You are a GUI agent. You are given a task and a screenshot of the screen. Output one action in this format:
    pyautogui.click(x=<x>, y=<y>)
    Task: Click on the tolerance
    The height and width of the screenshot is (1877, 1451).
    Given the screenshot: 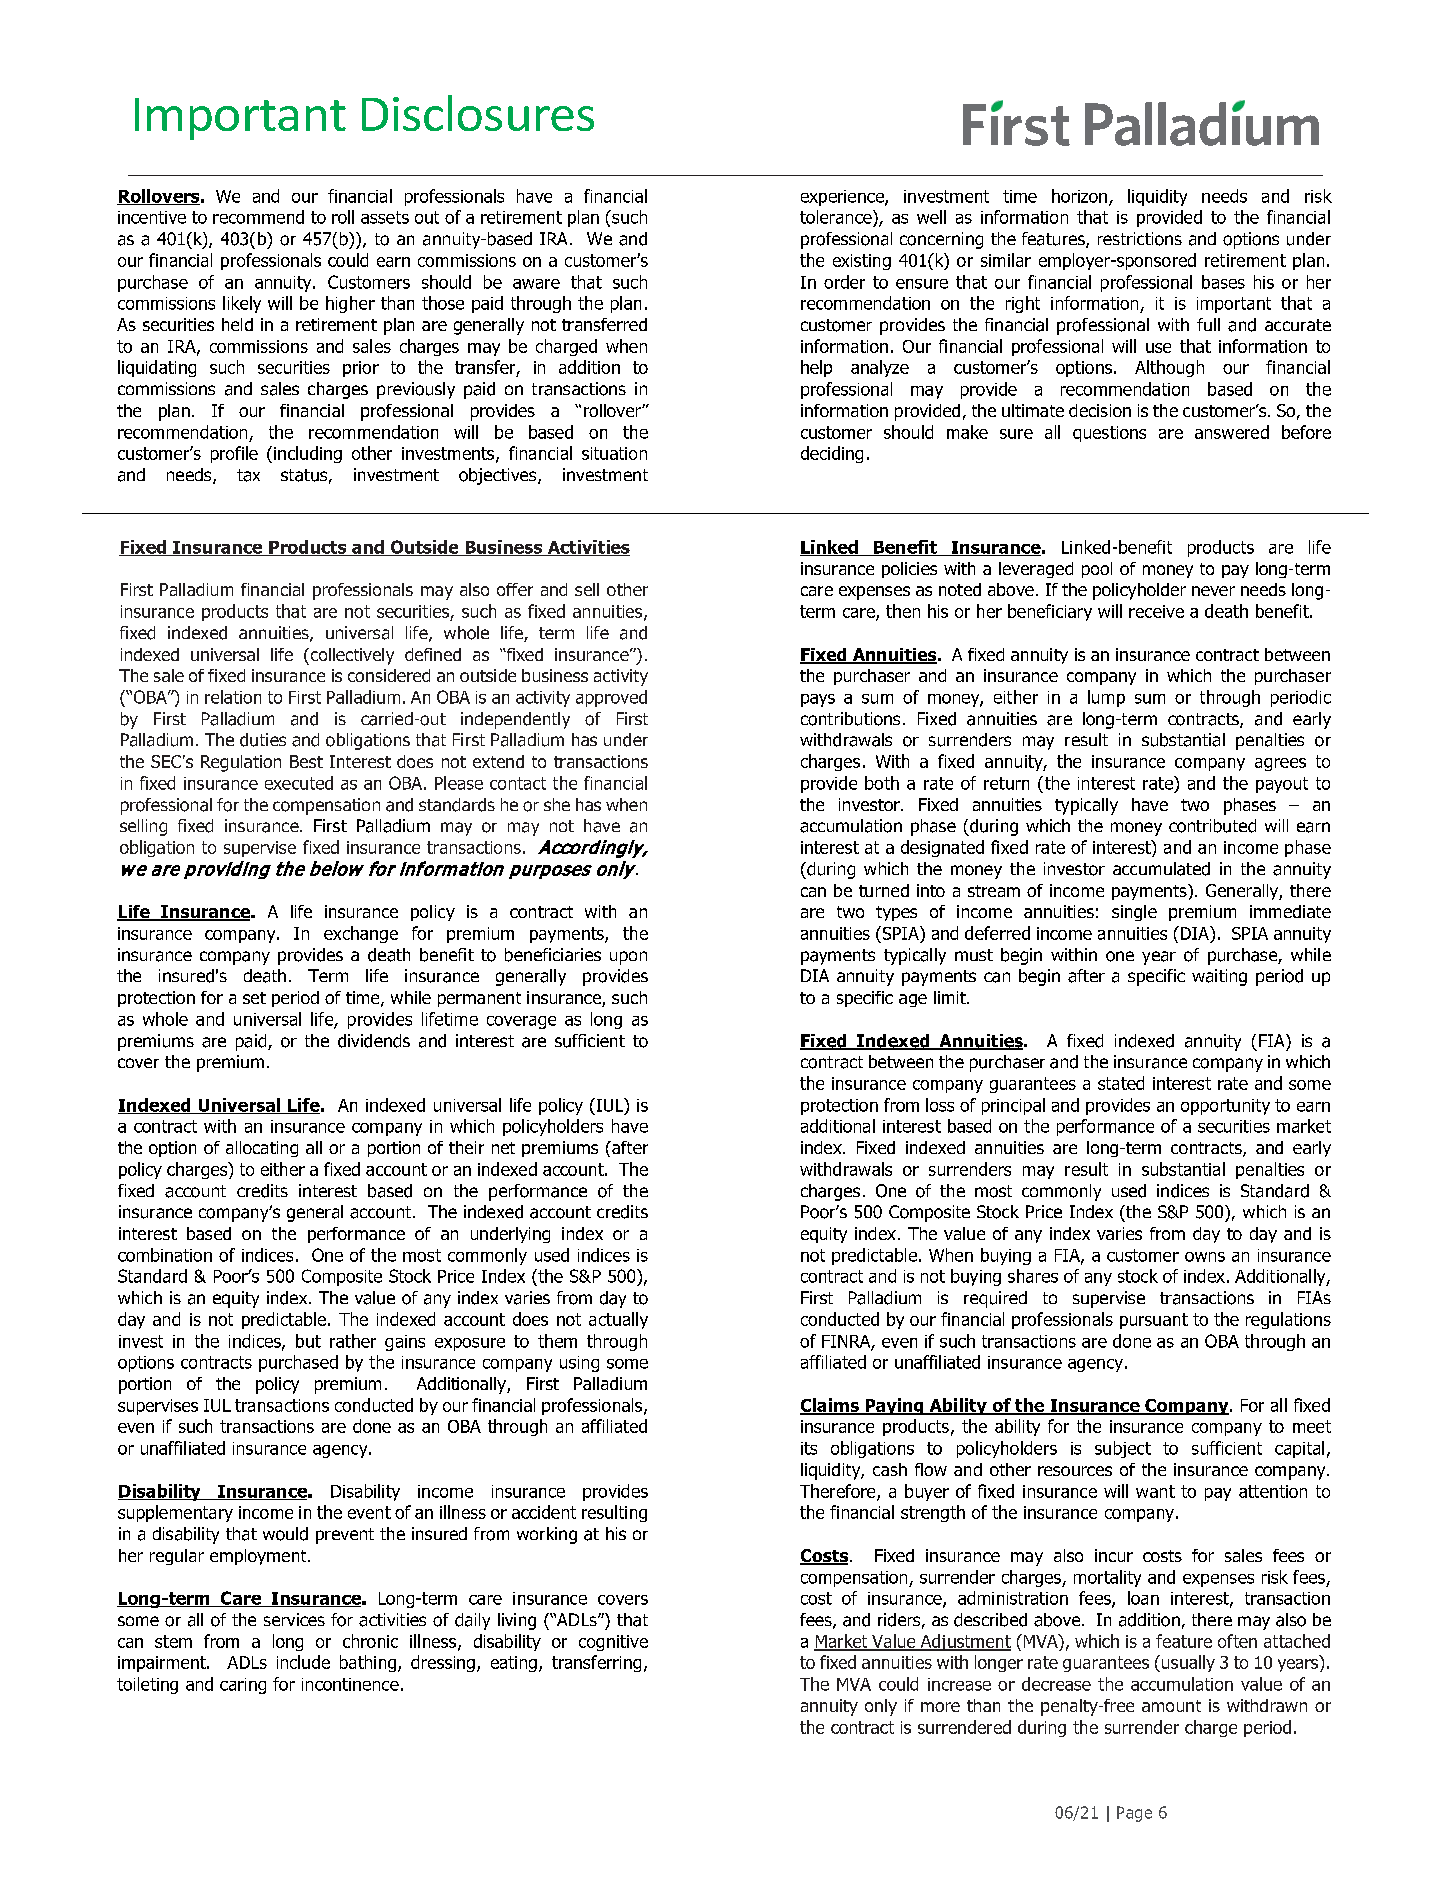 What is the action you would take?
    pyautogui.click(x=837, y=217)
